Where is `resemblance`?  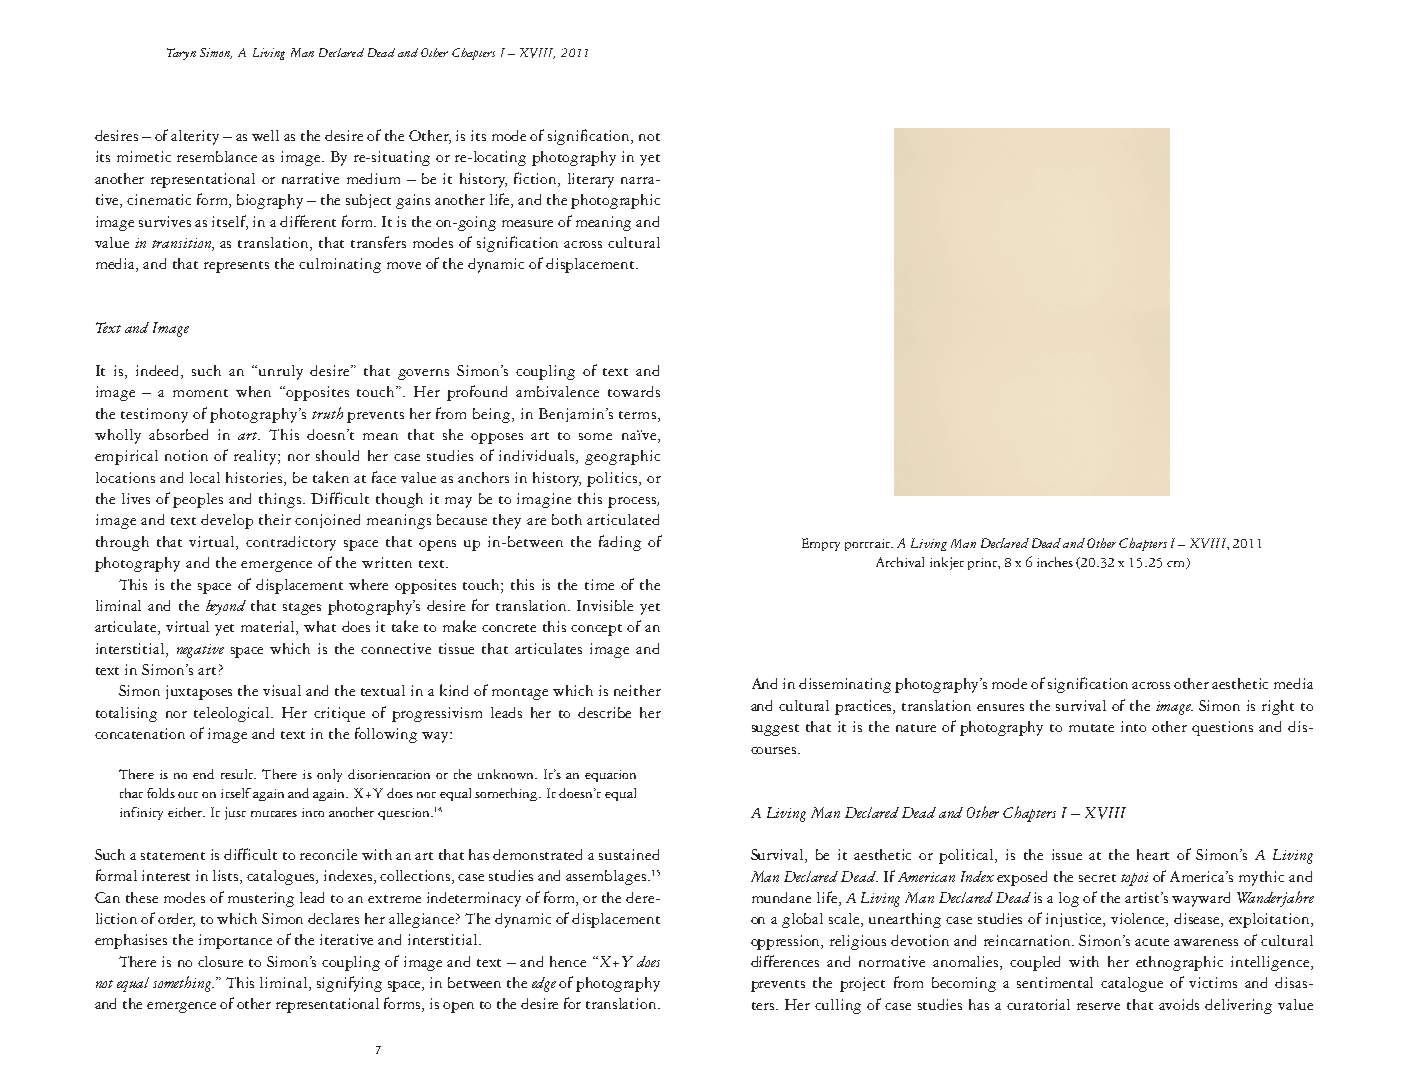 resemblance is located at coordinates (217, 156).
